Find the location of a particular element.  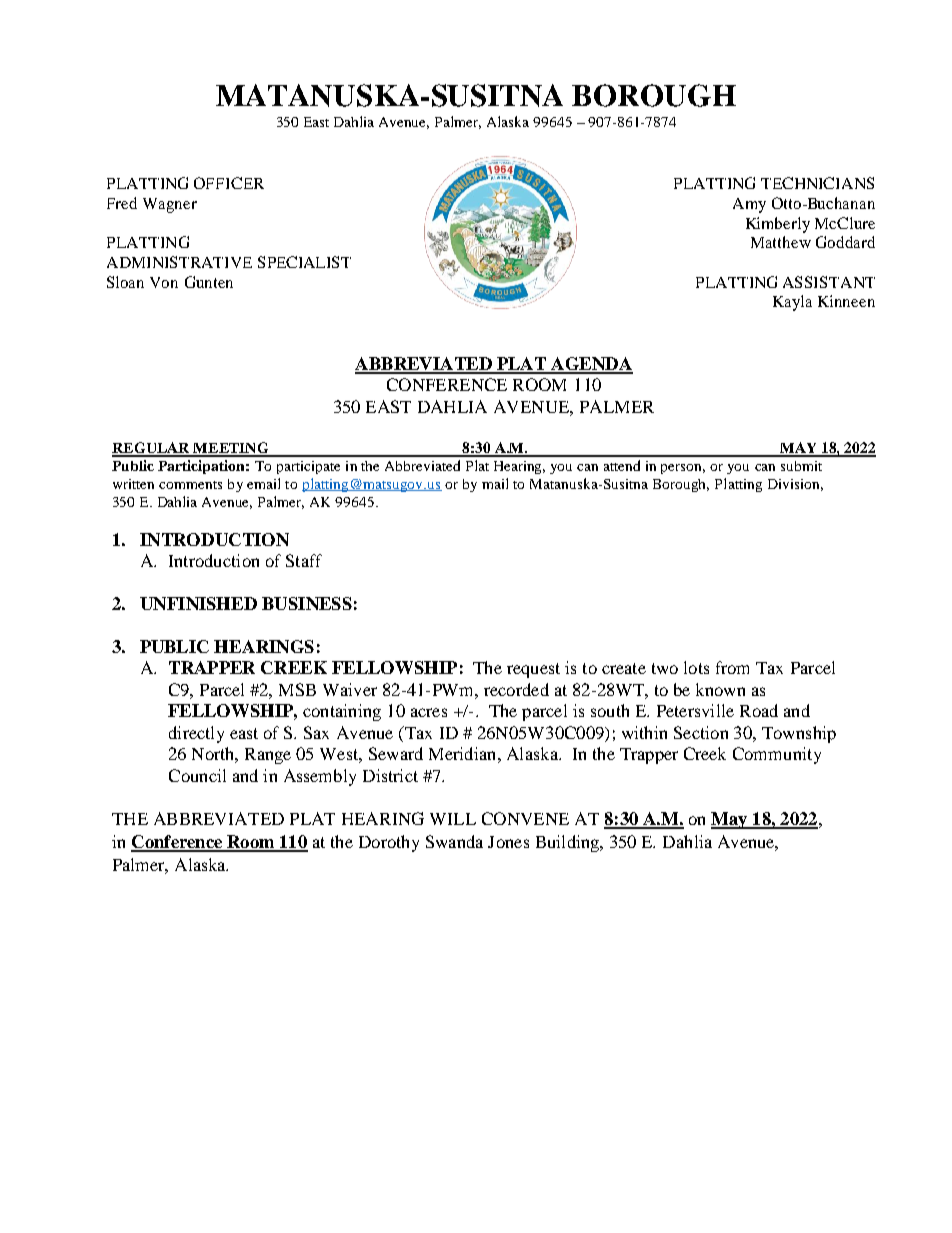

AGENDA is located at coordinates (591, 365).
